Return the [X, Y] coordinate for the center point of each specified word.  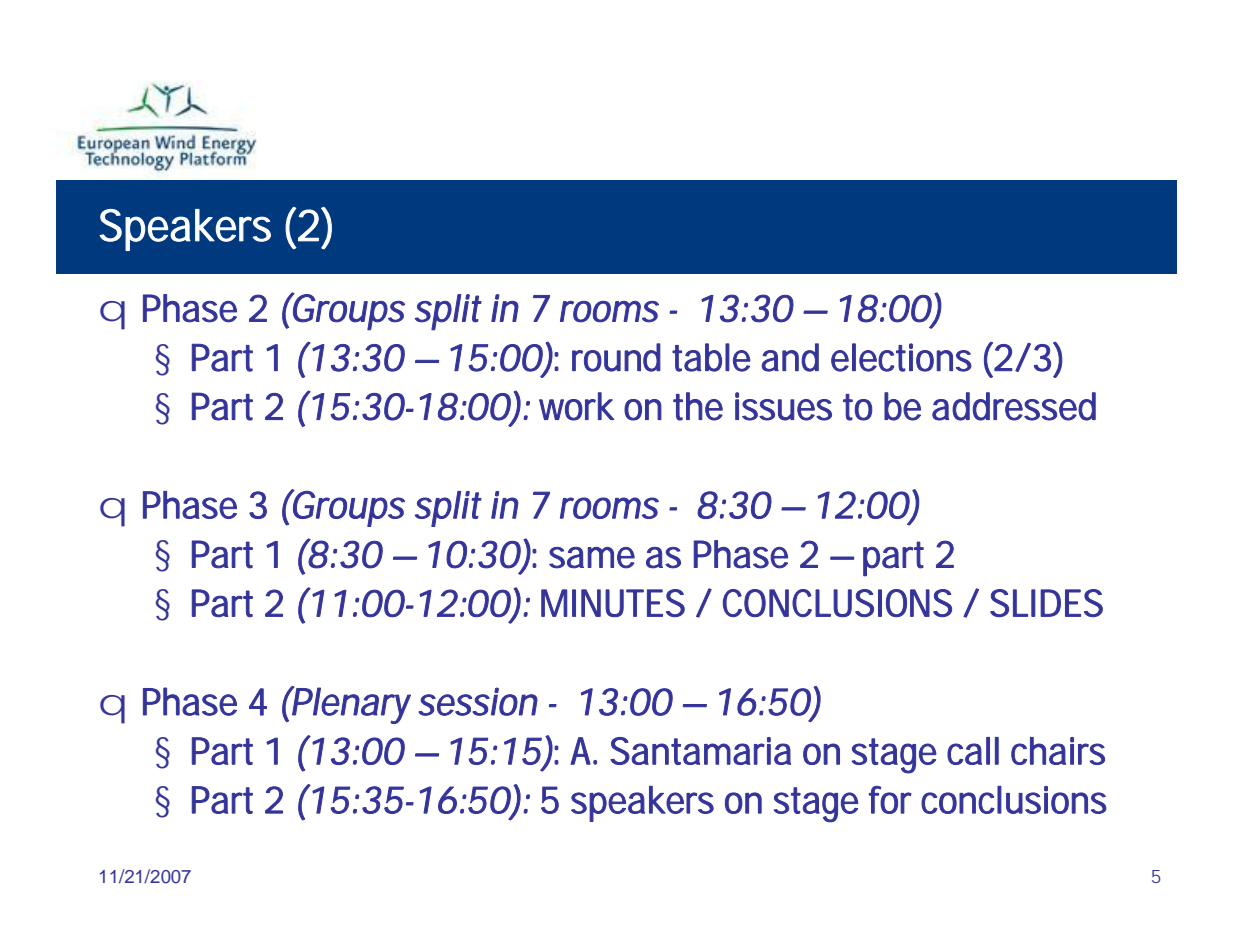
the [698, 406]
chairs [1058, 751]
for [890, 800]
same [592, 558]
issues [783, 406]
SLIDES [1046, 603]
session [478, 701]
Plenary [350, 705]
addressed [1014, 406]
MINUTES [613, 603]
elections [901, 357]
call [973, 751]
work [577, 406]
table [711, 357]
